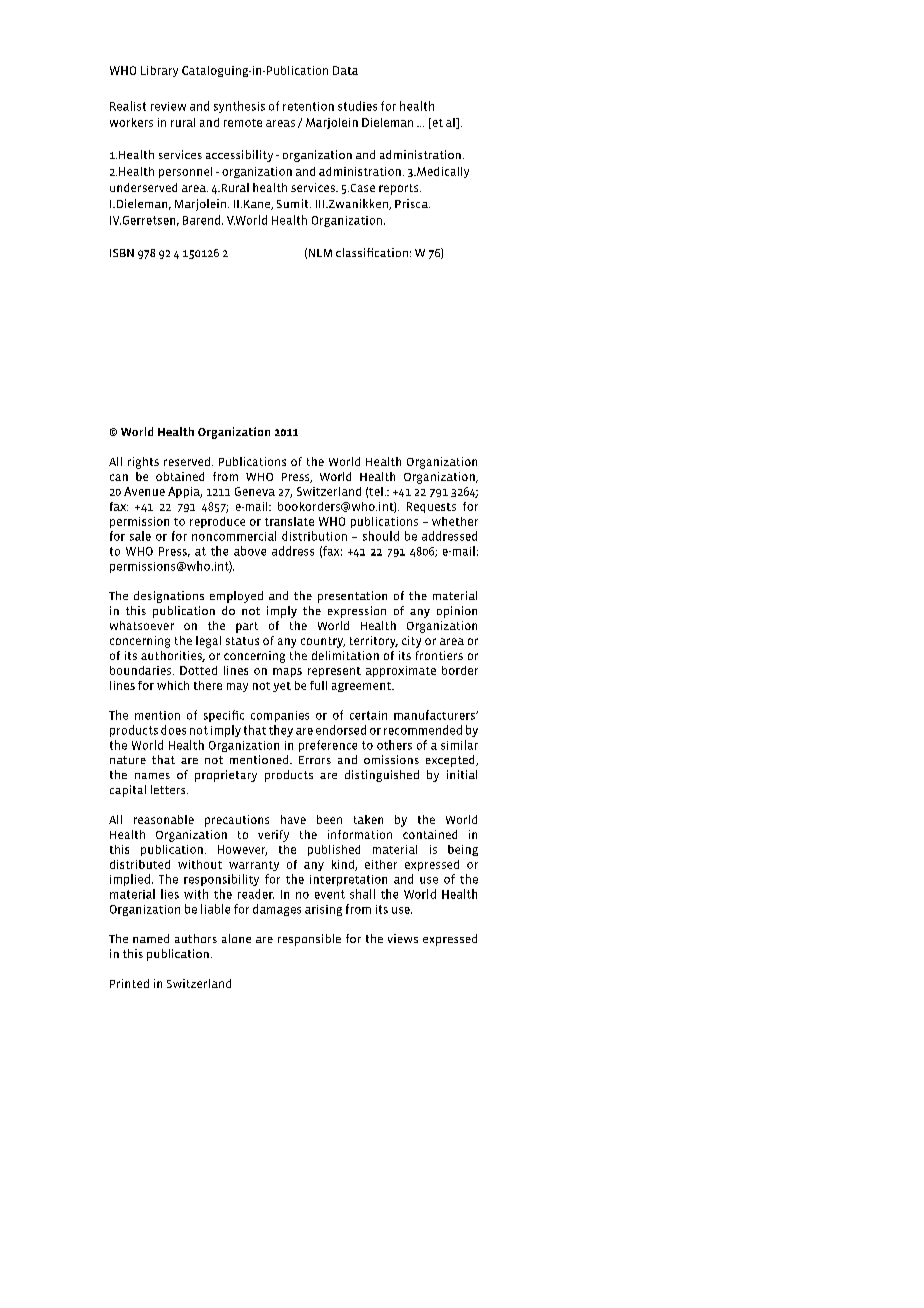  What do you see at coordinates (169, 789) in the document?
I see `letters` at bounding box center [169, 789].
